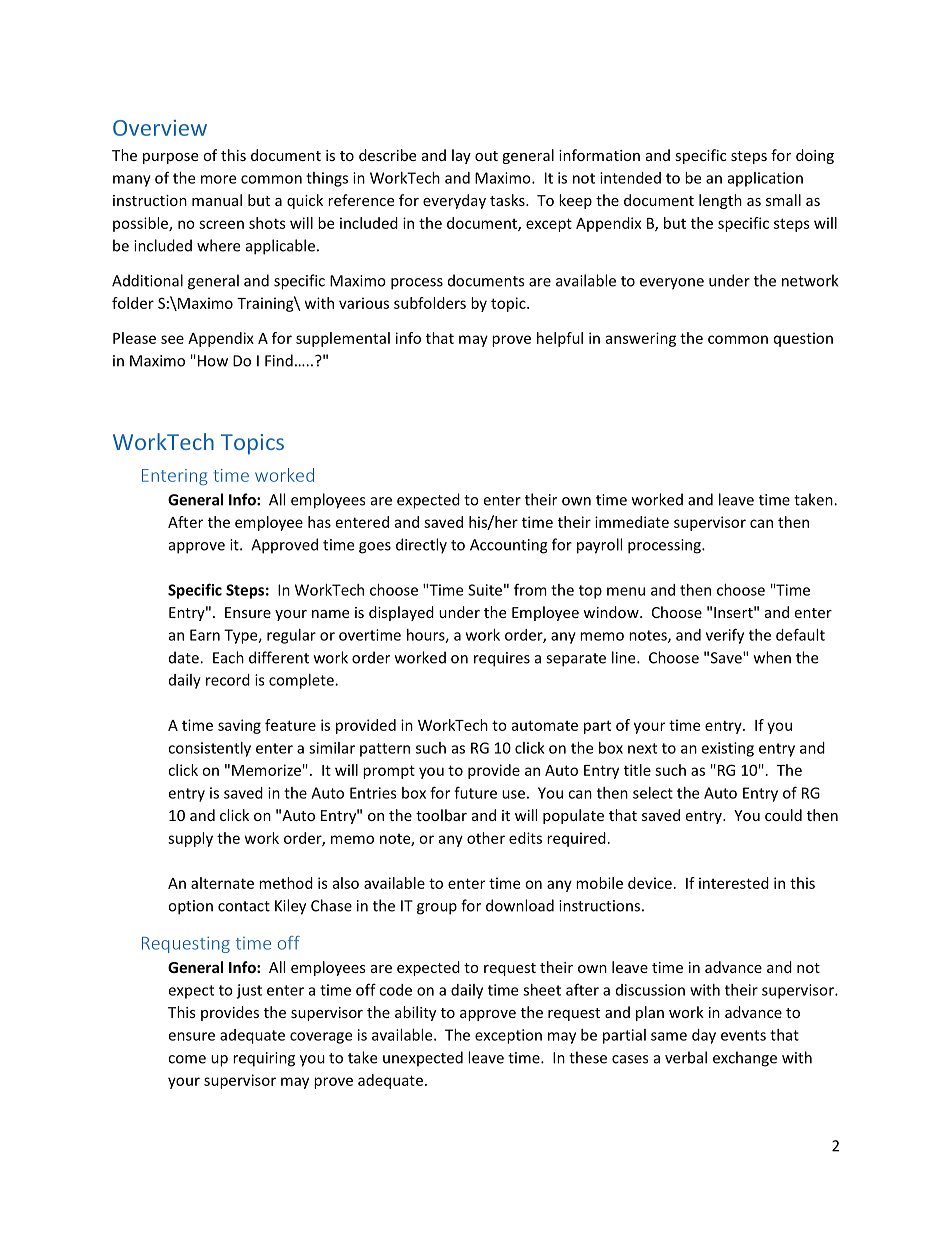  What do you see at coordinates (213, 361) in the page?
I see `How` at bounding box center [213, 361].
